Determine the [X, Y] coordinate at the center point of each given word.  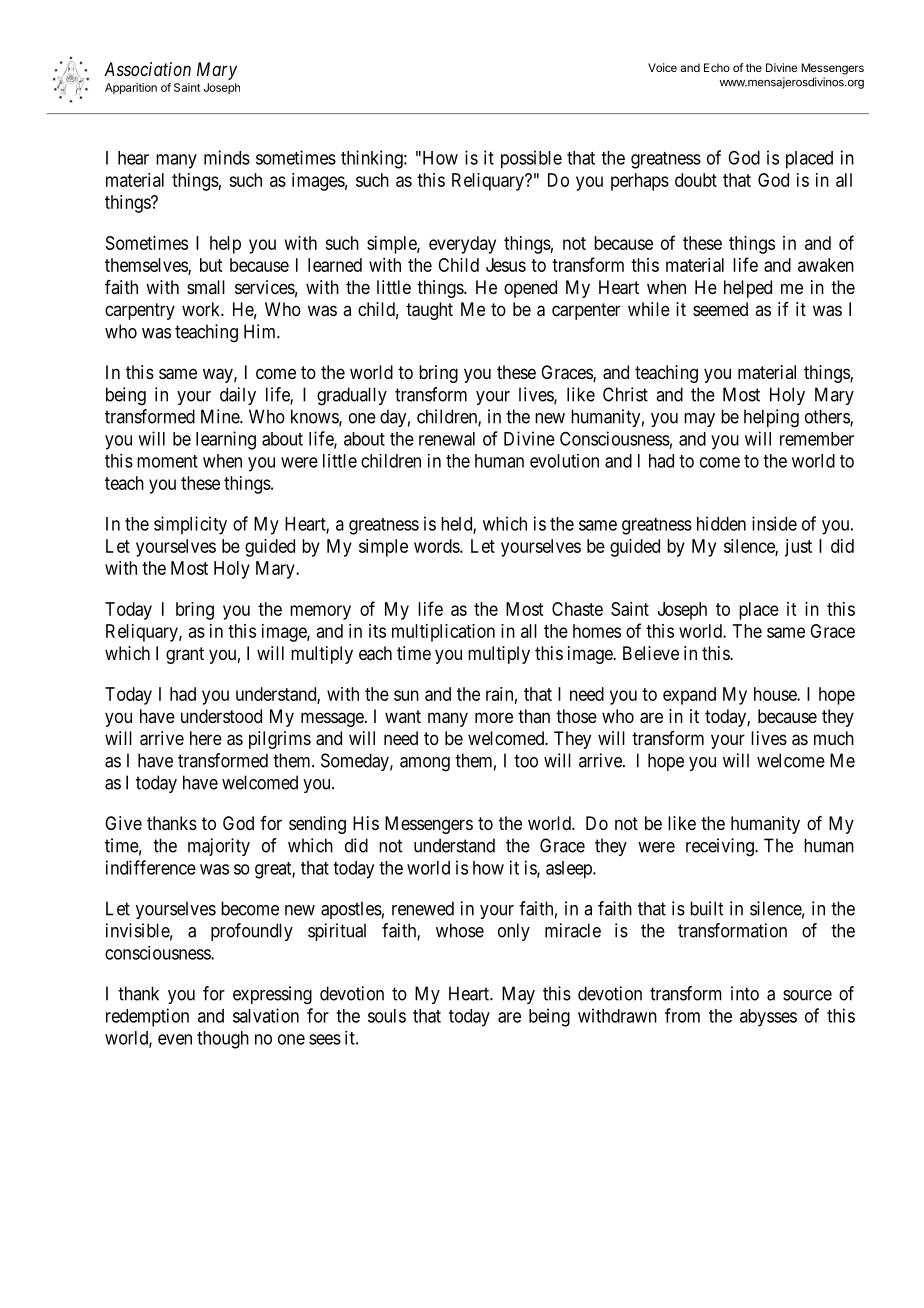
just [798, 548]
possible [531, 159]
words [437, 546]
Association [147, 69]
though [223, 1040]
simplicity [190, 525]
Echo [717, 67]
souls [387, 1016]
